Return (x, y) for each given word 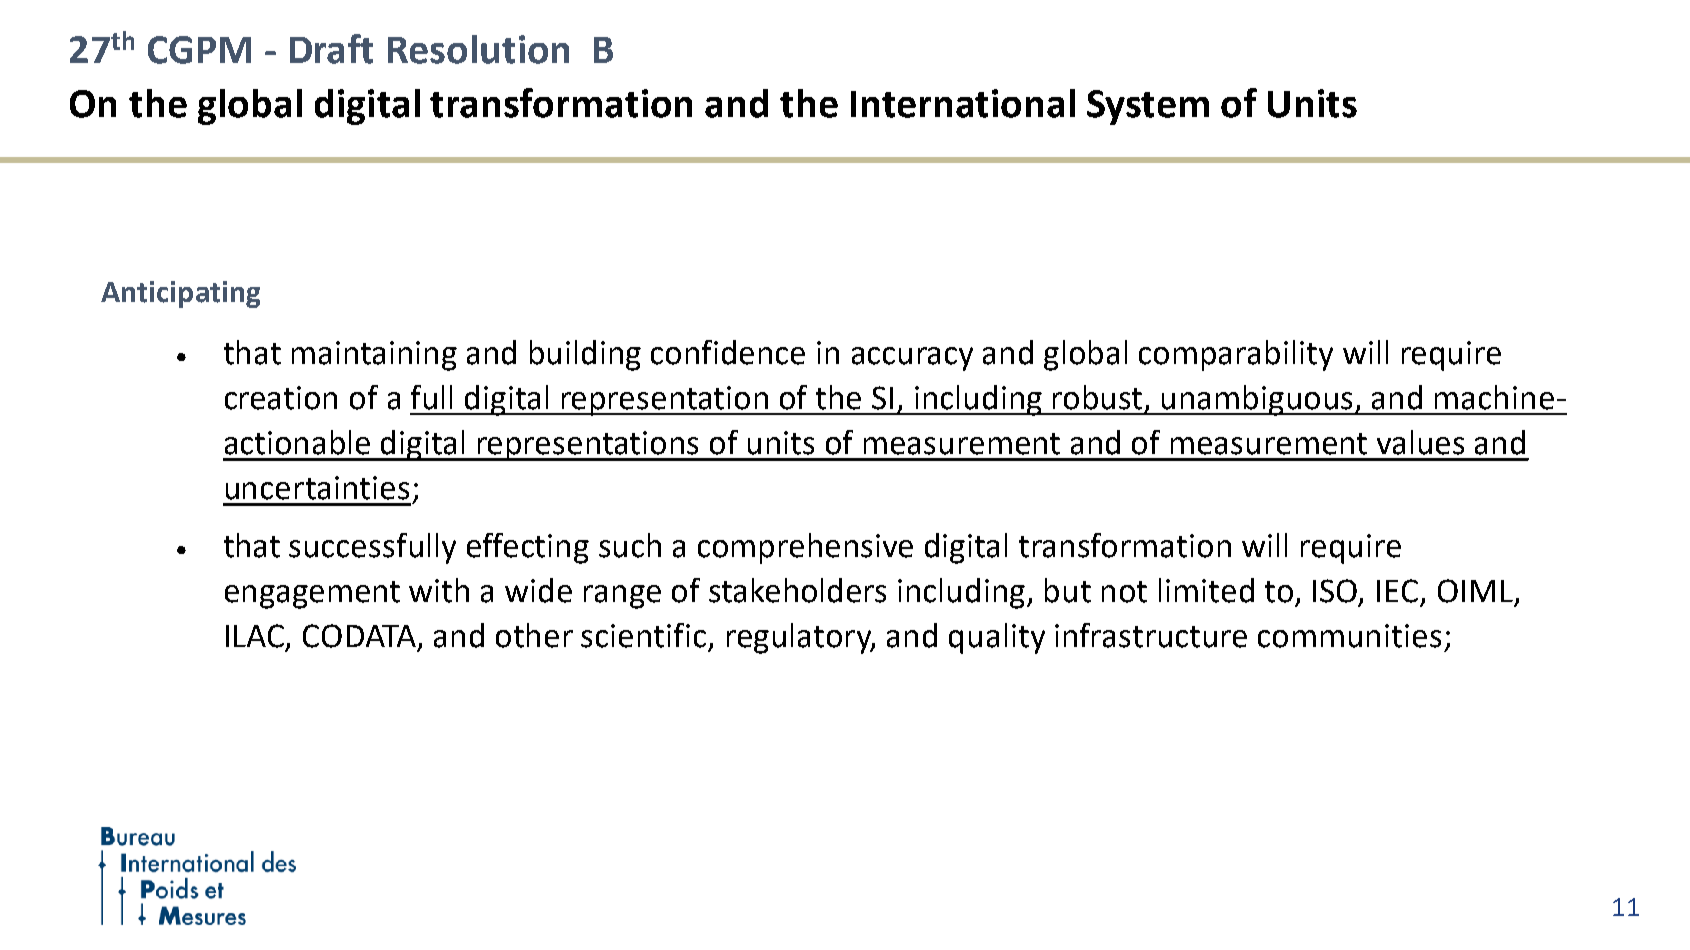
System (1148, 107)
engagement (312, 595)
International (963, 103)
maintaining (374, 356)
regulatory (801, 638)
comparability (1236, 355)
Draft (331, 49)
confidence (728, 352)
